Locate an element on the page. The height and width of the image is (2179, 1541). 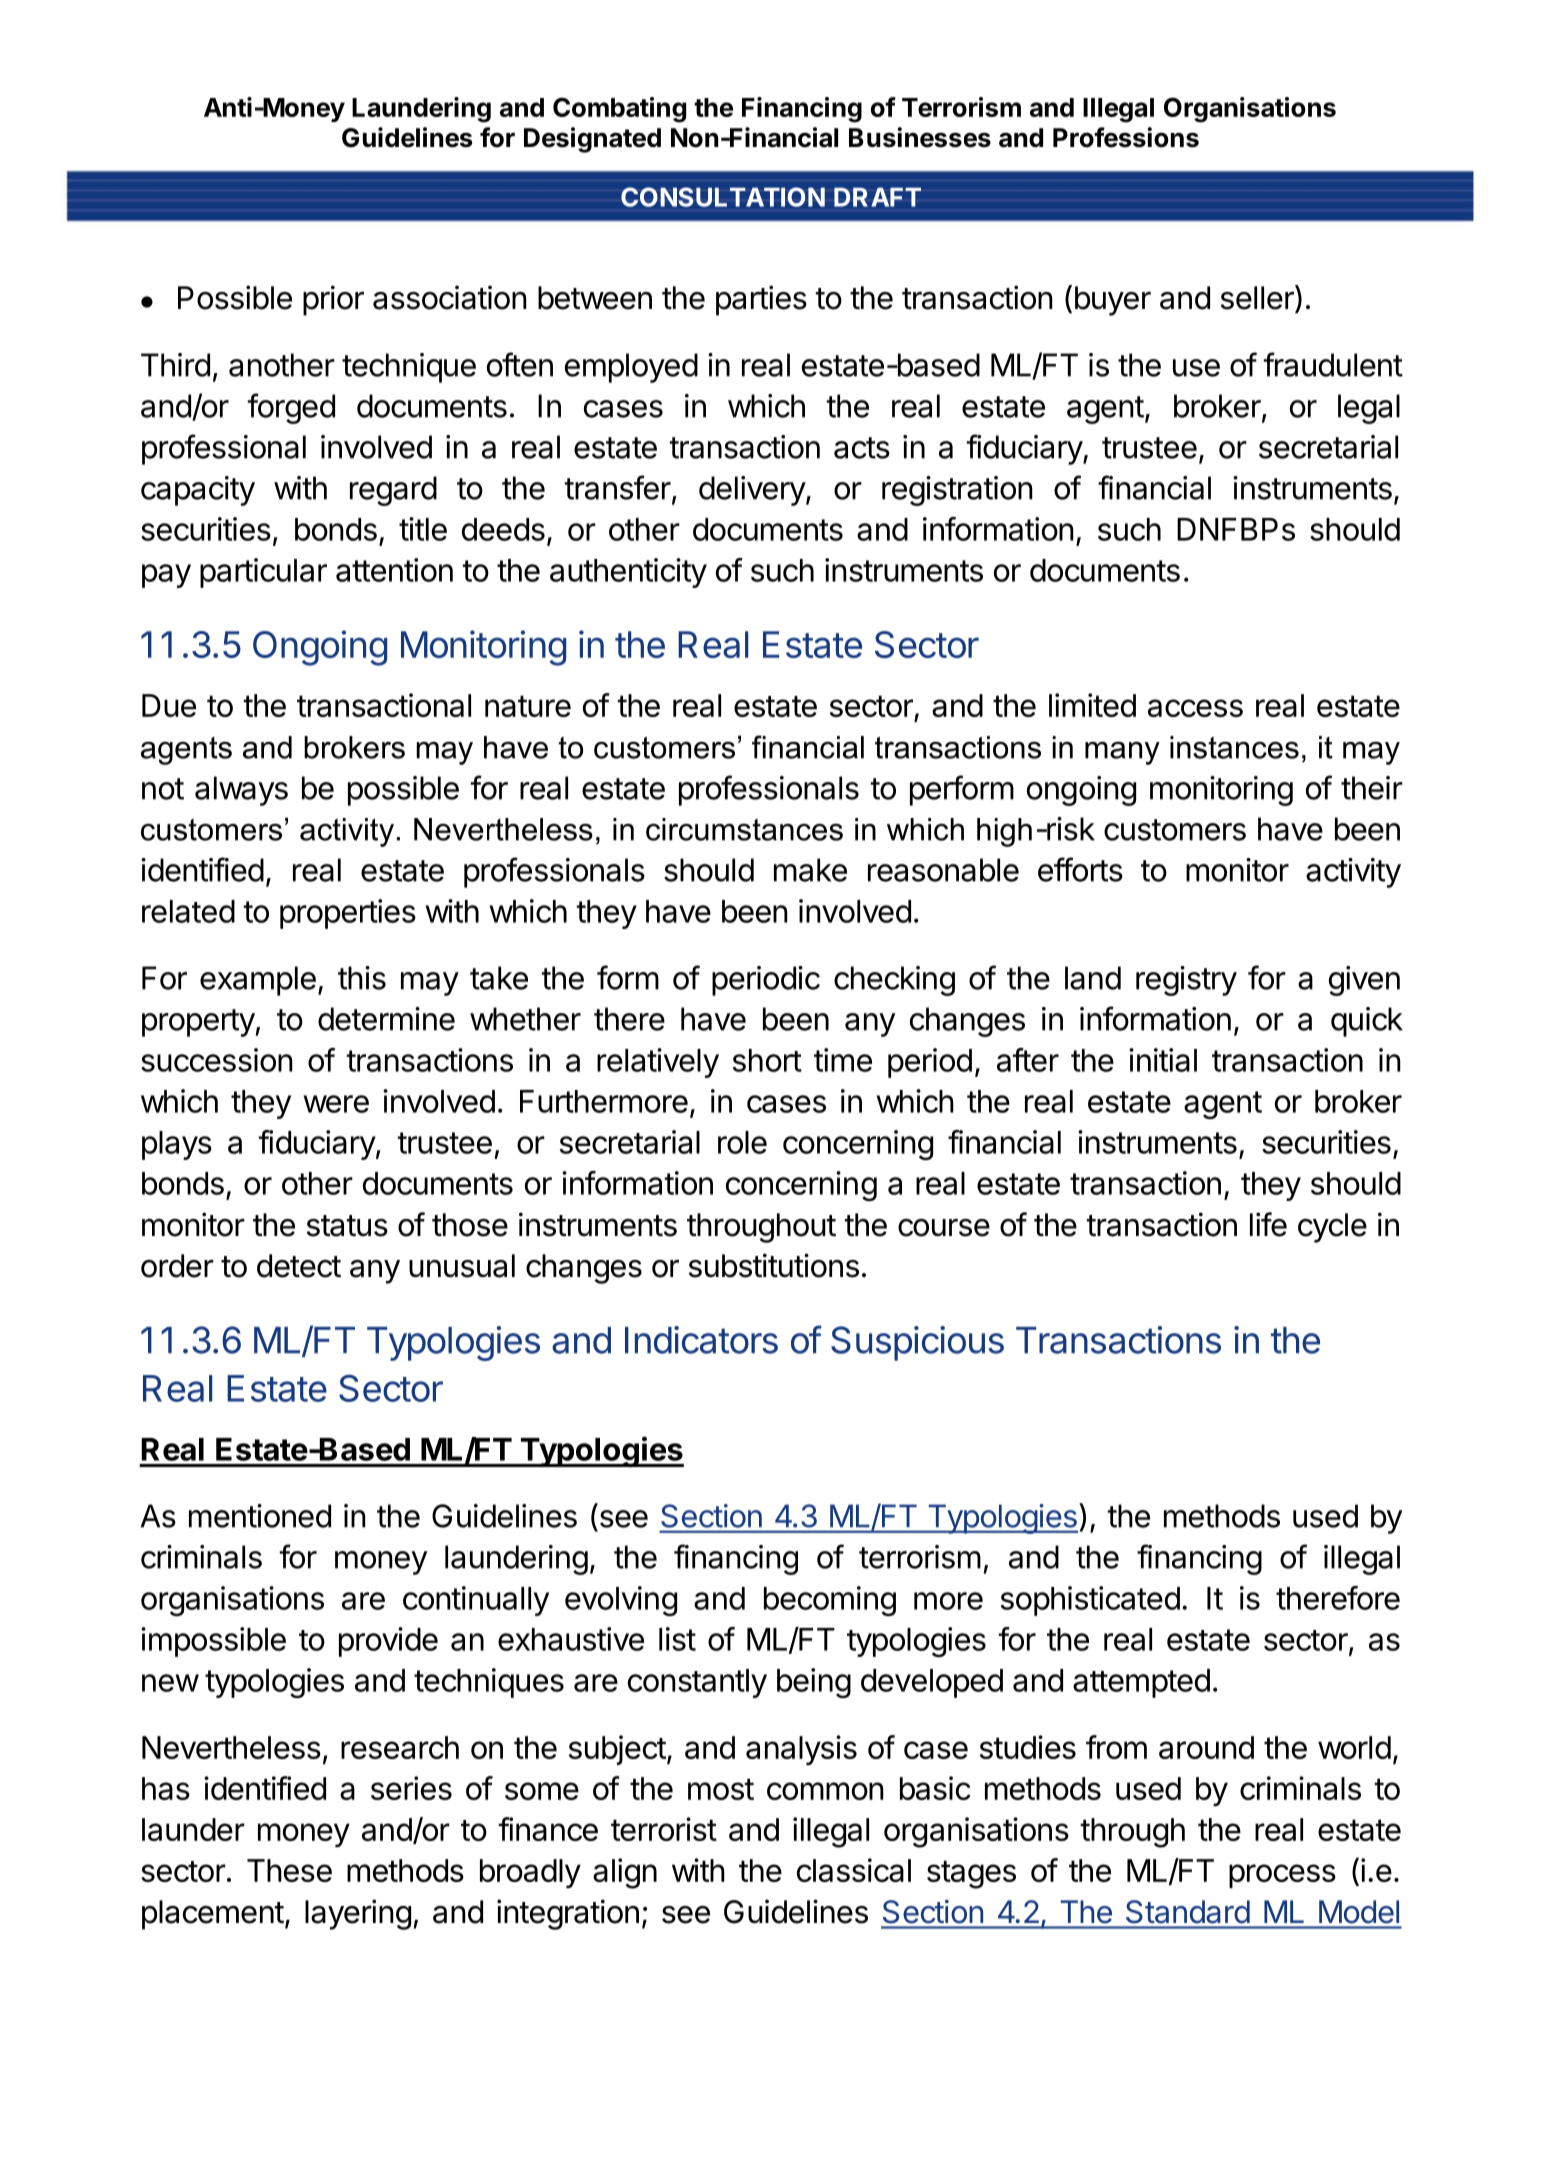
prior is located at coordinates (333, 300).
